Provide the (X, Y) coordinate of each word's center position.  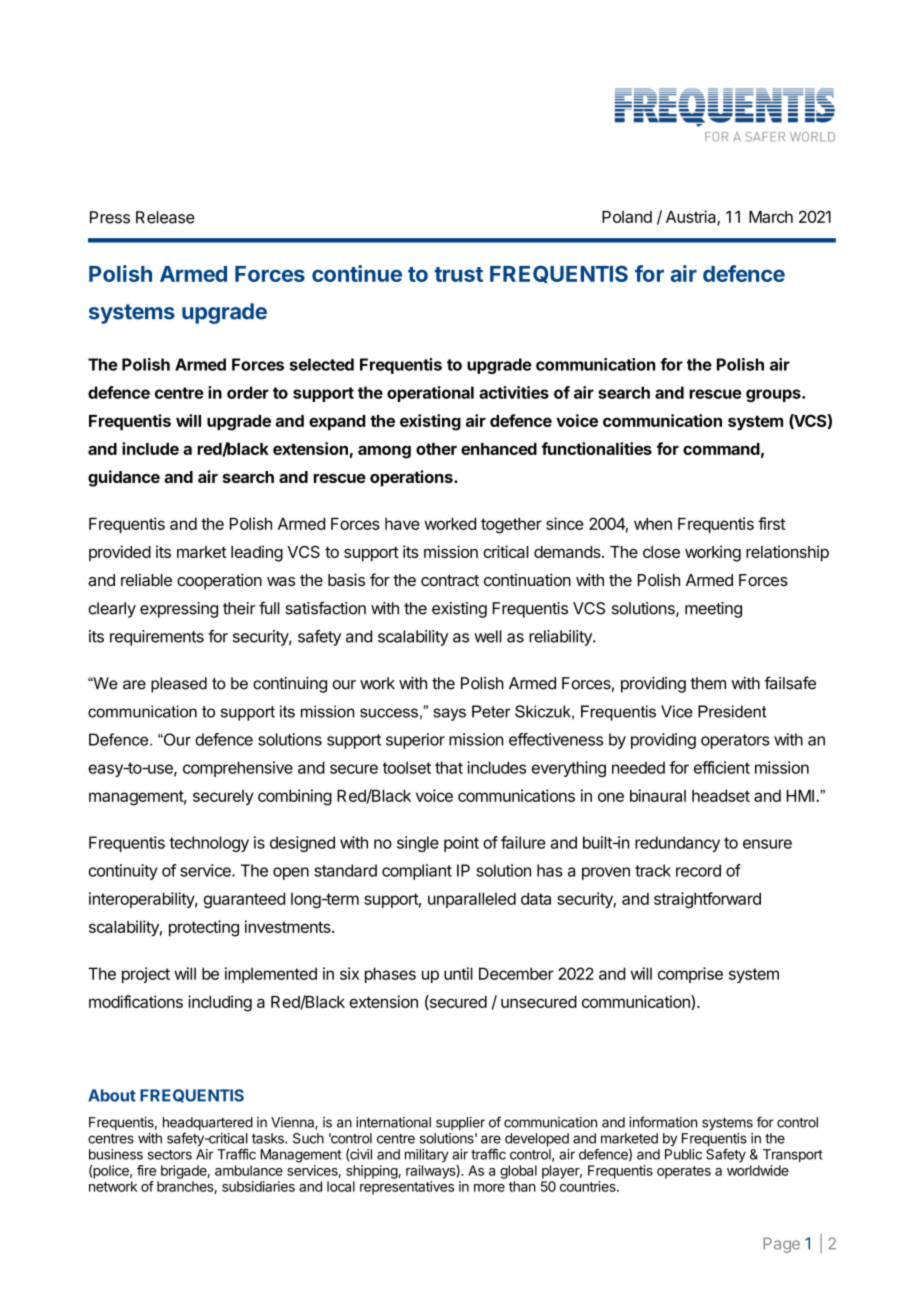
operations (412, 478)
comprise (690, 975)
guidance (124, 478)
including (220, 1003)
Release (165, 217)
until (458, 973)
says (449, 714)
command (721, 449)
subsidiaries (258, 1186)
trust (458, 274)
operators (735, 741)
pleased (179, 685)
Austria (692, 218)
